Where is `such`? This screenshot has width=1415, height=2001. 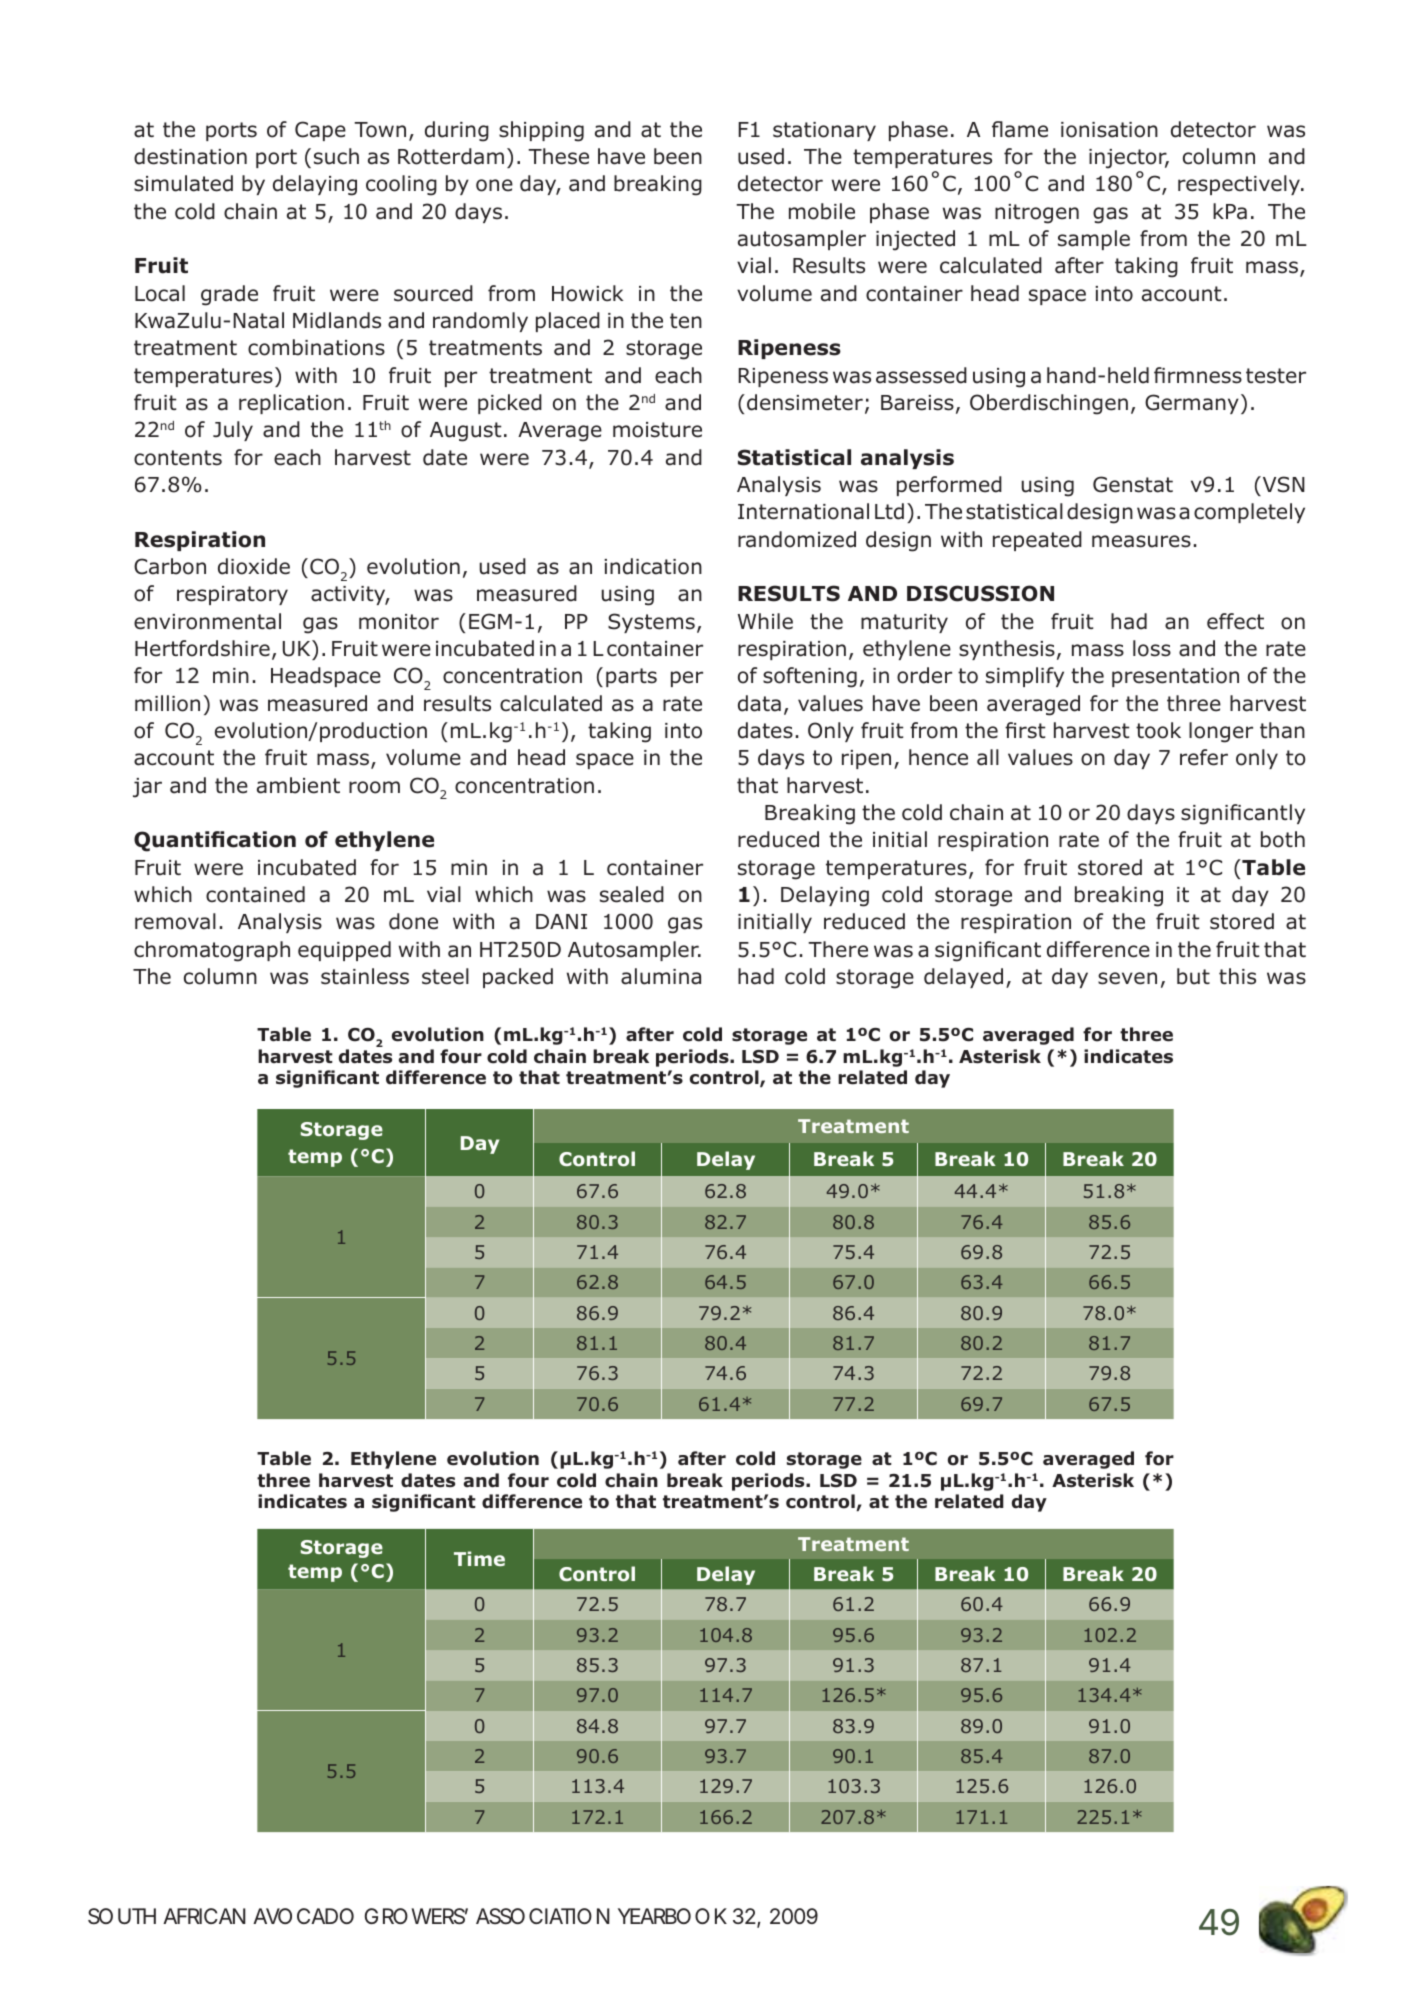
such is located at coordinates (336, 156).
